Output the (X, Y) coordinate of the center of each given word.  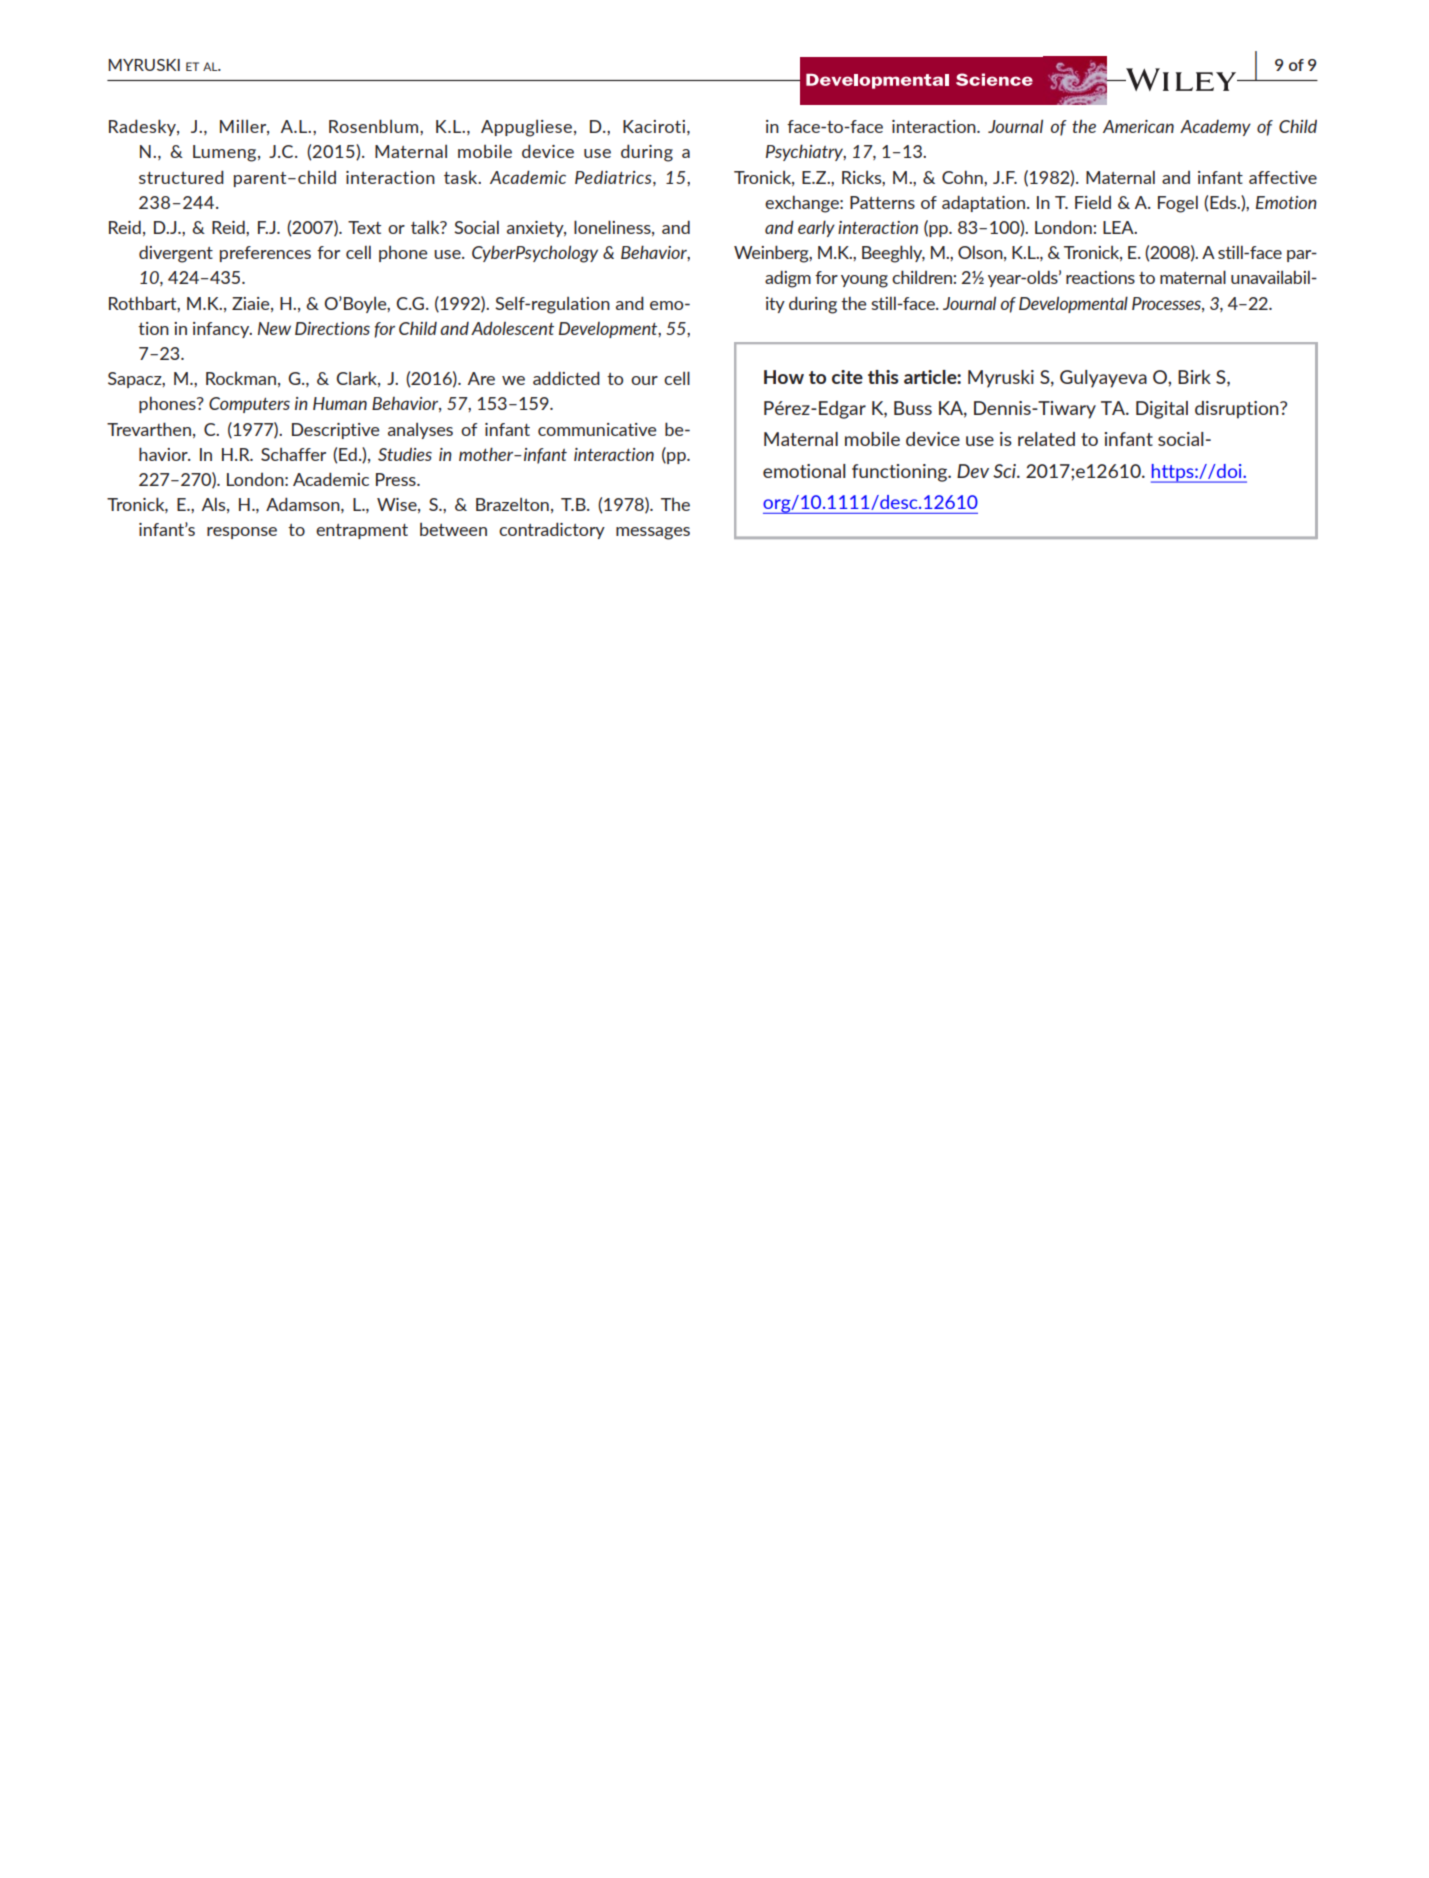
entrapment (362, 531)
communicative (597, 429)
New (274, 328)
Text (364, 227)
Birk (1194, 377)
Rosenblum (375, 126)
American (1138, 126)
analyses (420, 431)
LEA (1119, 227)
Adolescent (512, 328)
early (816, 228)
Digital (1162, 410)
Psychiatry (806, 152)
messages (653, 533)
